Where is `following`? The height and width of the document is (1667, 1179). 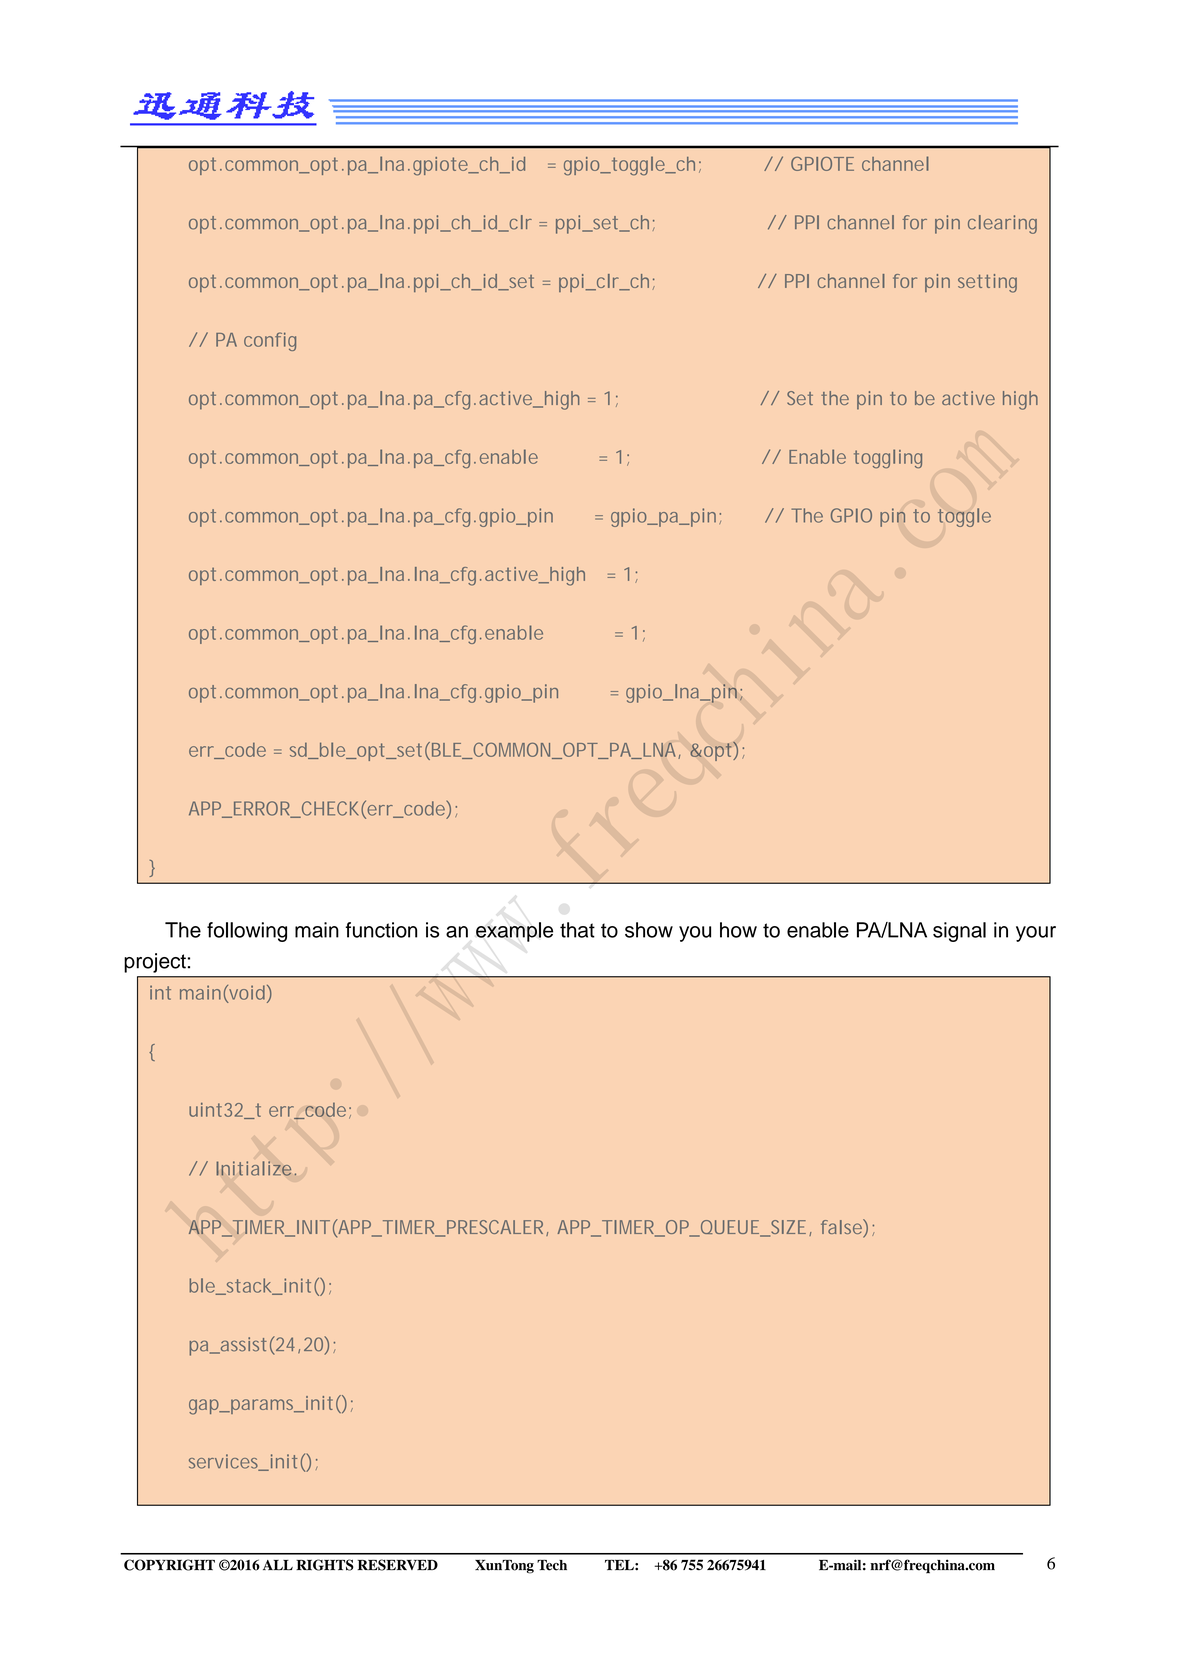
following is located at coordinates (247, 932).
